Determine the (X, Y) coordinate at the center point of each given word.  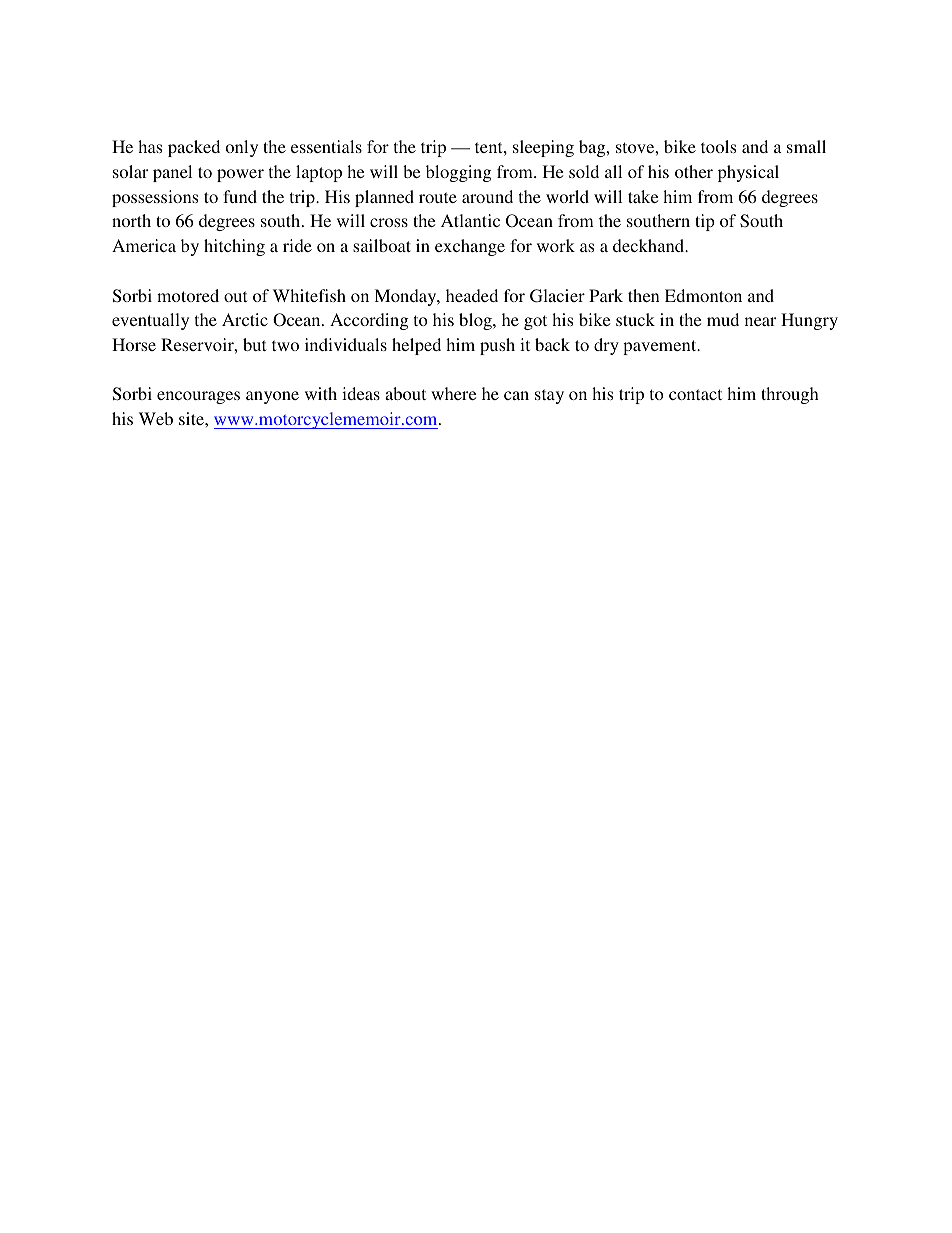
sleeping (543, 148)
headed (472, 295)
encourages (198, 397)
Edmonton (703, 295)
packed (194, 148)
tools (718, 146)
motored (188, 295)
